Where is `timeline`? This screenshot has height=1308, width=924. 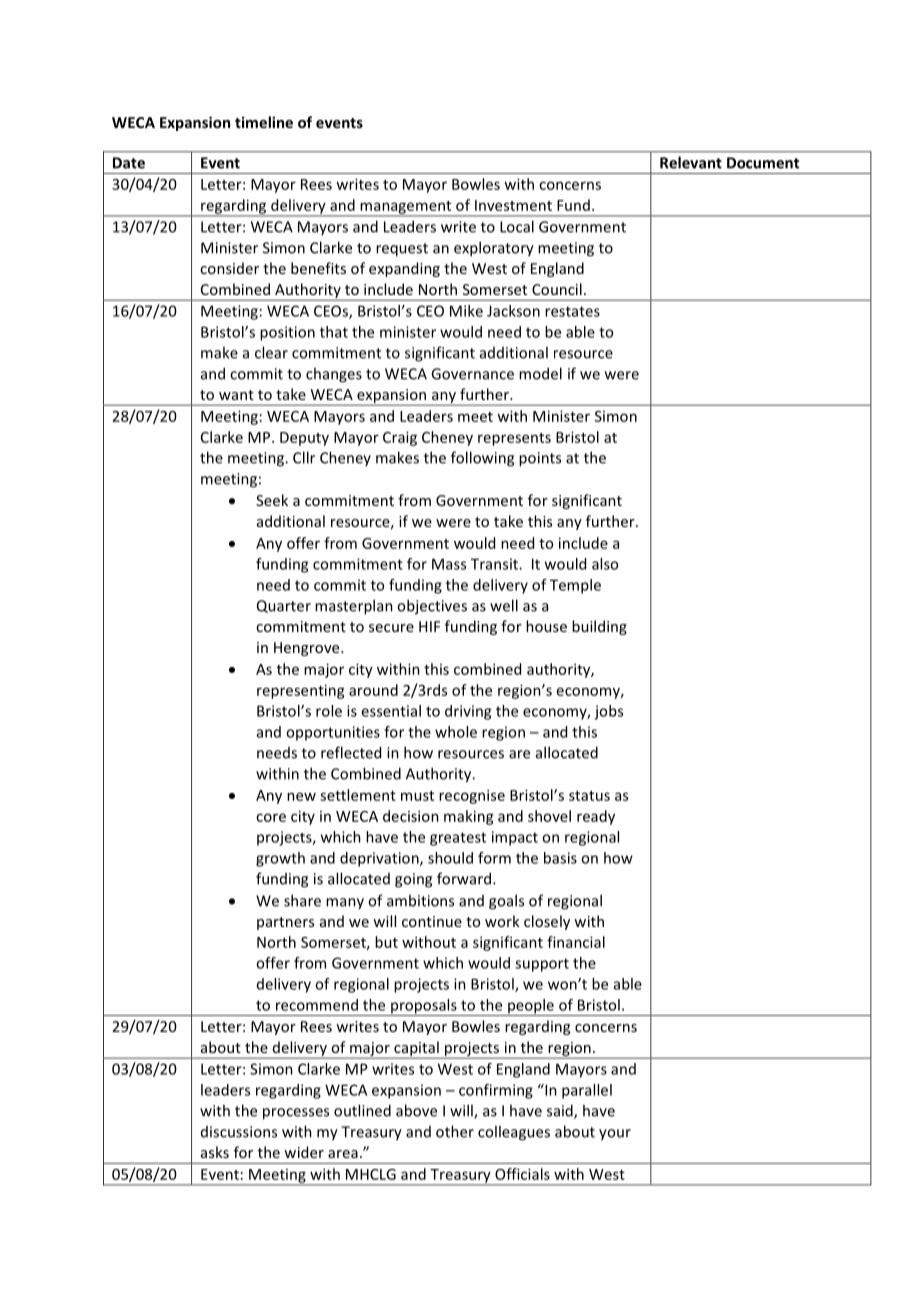
timeline is located at coordinates (264, 122).
